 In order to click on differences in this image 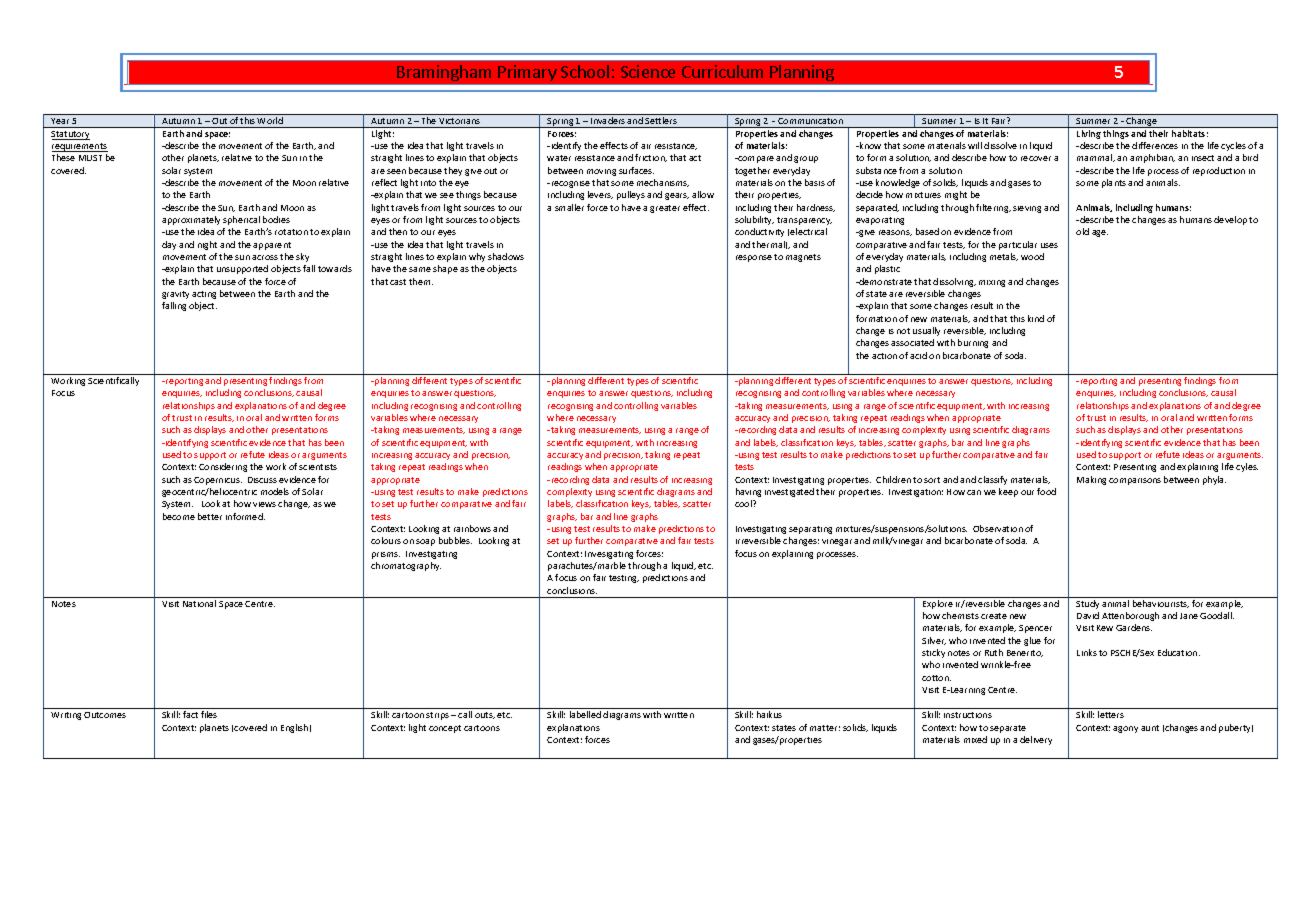, I will do `click(1155, 145)`.
